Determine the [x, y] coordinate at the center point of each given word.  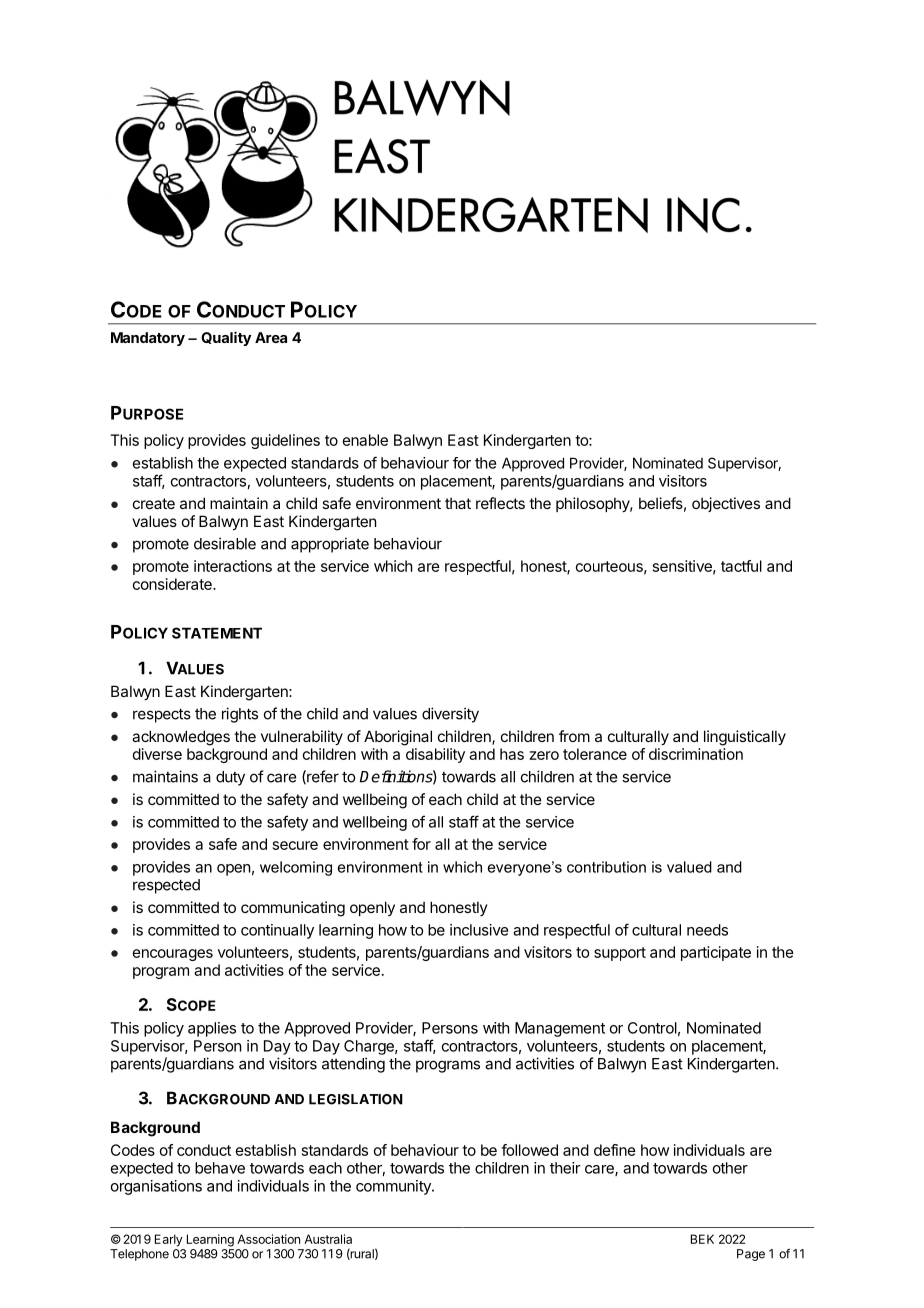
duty [230, 778]
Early [169, 1240]
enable [365, 440]
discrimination [696, 754]
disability [435, 755]
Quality [226, 338]
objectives [726, 504]
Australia [328, 1239]
